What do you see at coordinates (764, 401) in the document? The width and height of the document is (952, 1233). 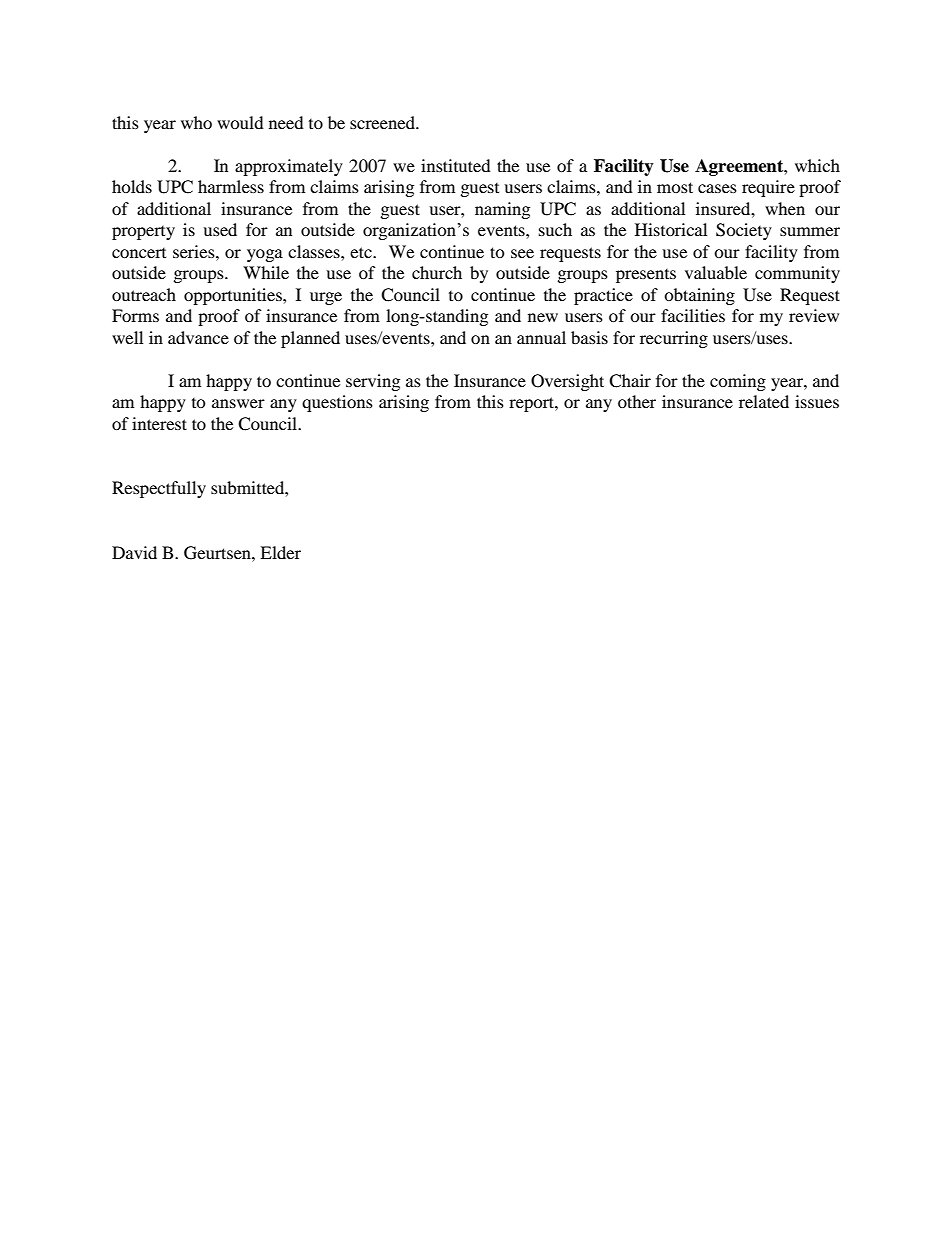 I see `related` at bounding box center [764, 401].
